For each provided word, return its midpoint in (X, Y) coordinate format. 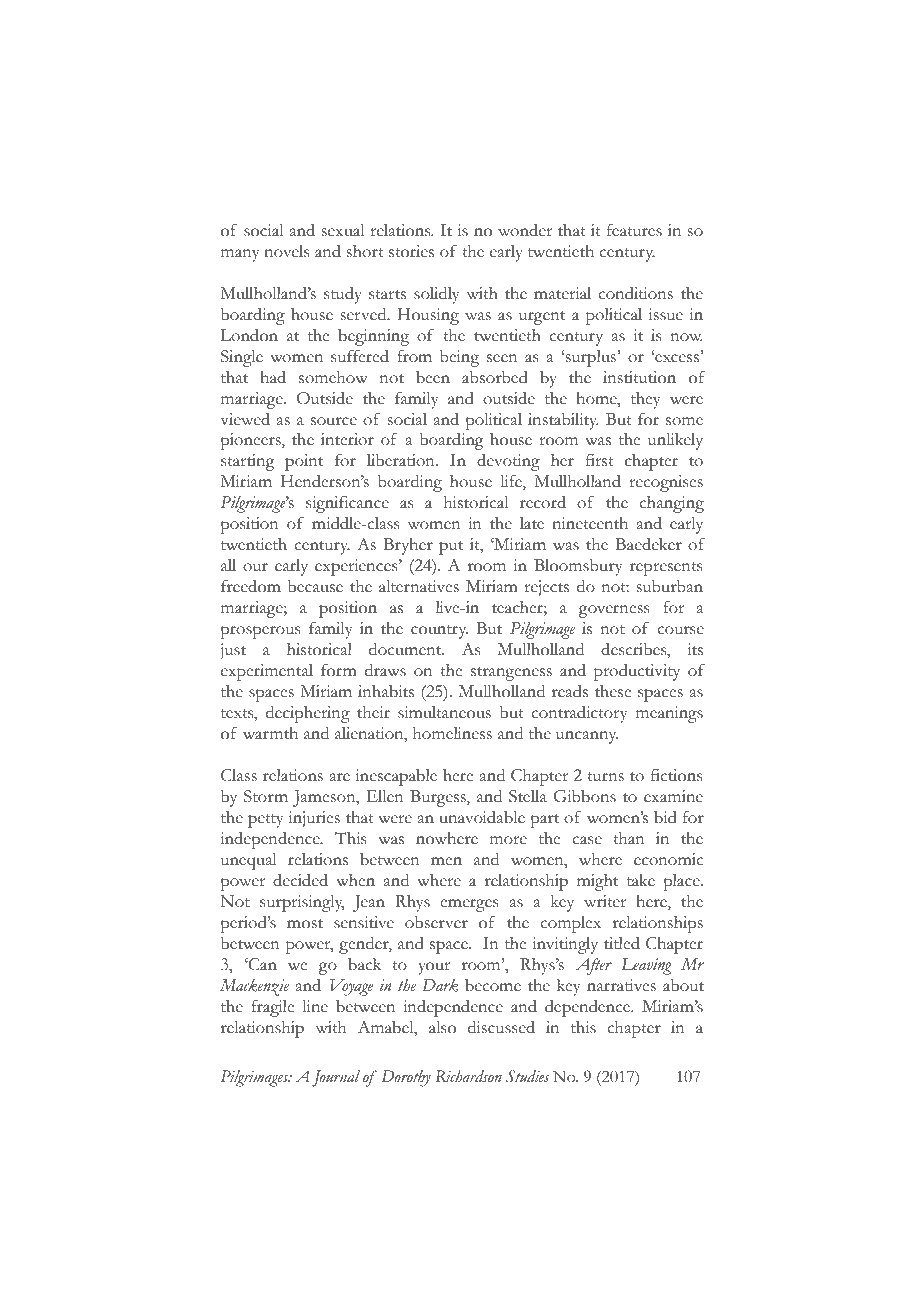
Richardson (468, 1076)
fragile (272, 1008)
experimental (267, 672)
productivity (637, 672)
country (439, 632)
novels (286, 251)
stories (411, 251)
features (634, 230)
